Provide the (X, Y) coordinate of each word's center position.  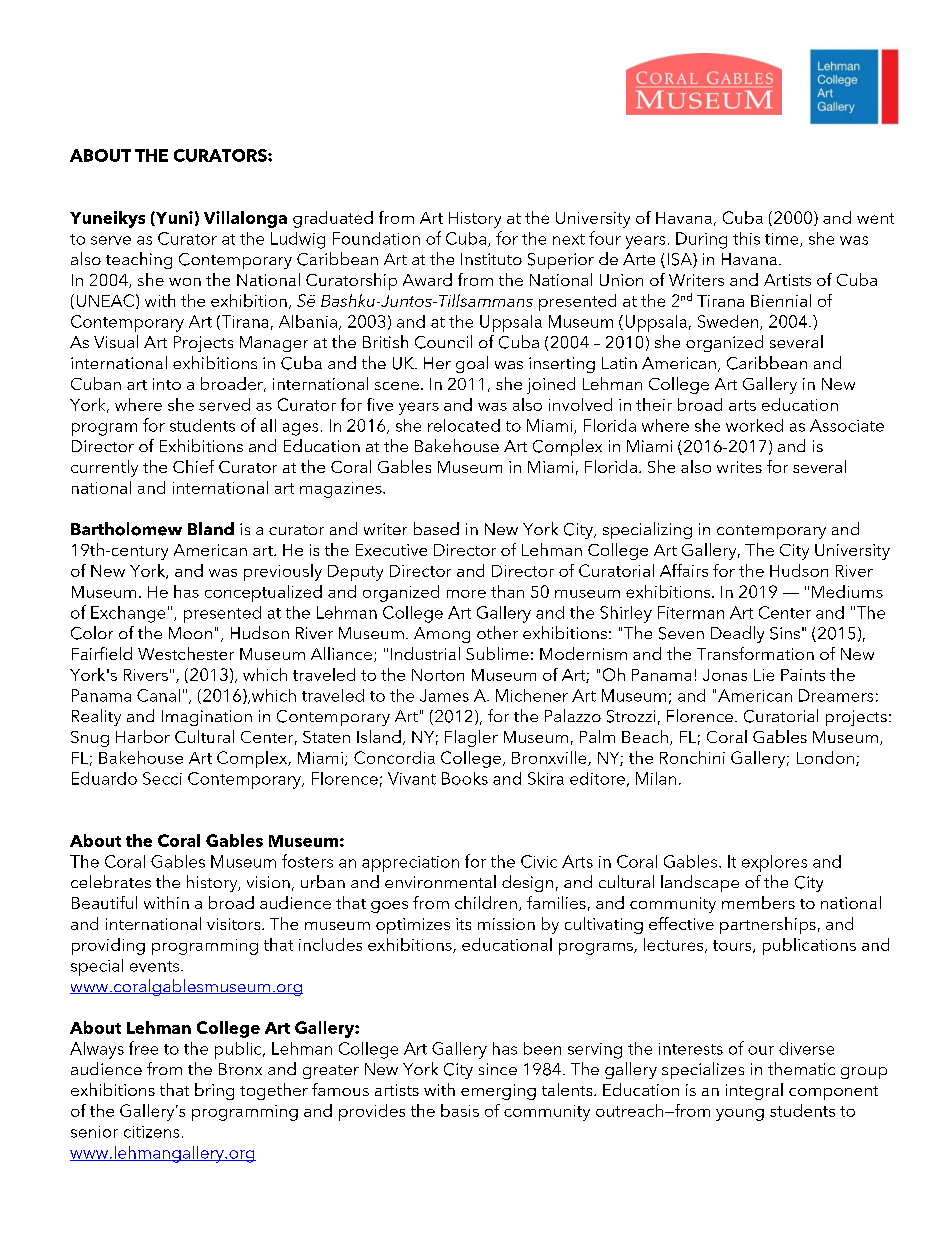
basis (460, 1110)
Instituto (491, 259)
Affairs (684, 570)
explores (774, 863)
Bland (211, 528)
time (783, 240)
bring (214, 1091)
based (436, 528)
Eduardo (104, 778)
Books (465, 778)
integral (754, 1091)
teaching (139, 260)
